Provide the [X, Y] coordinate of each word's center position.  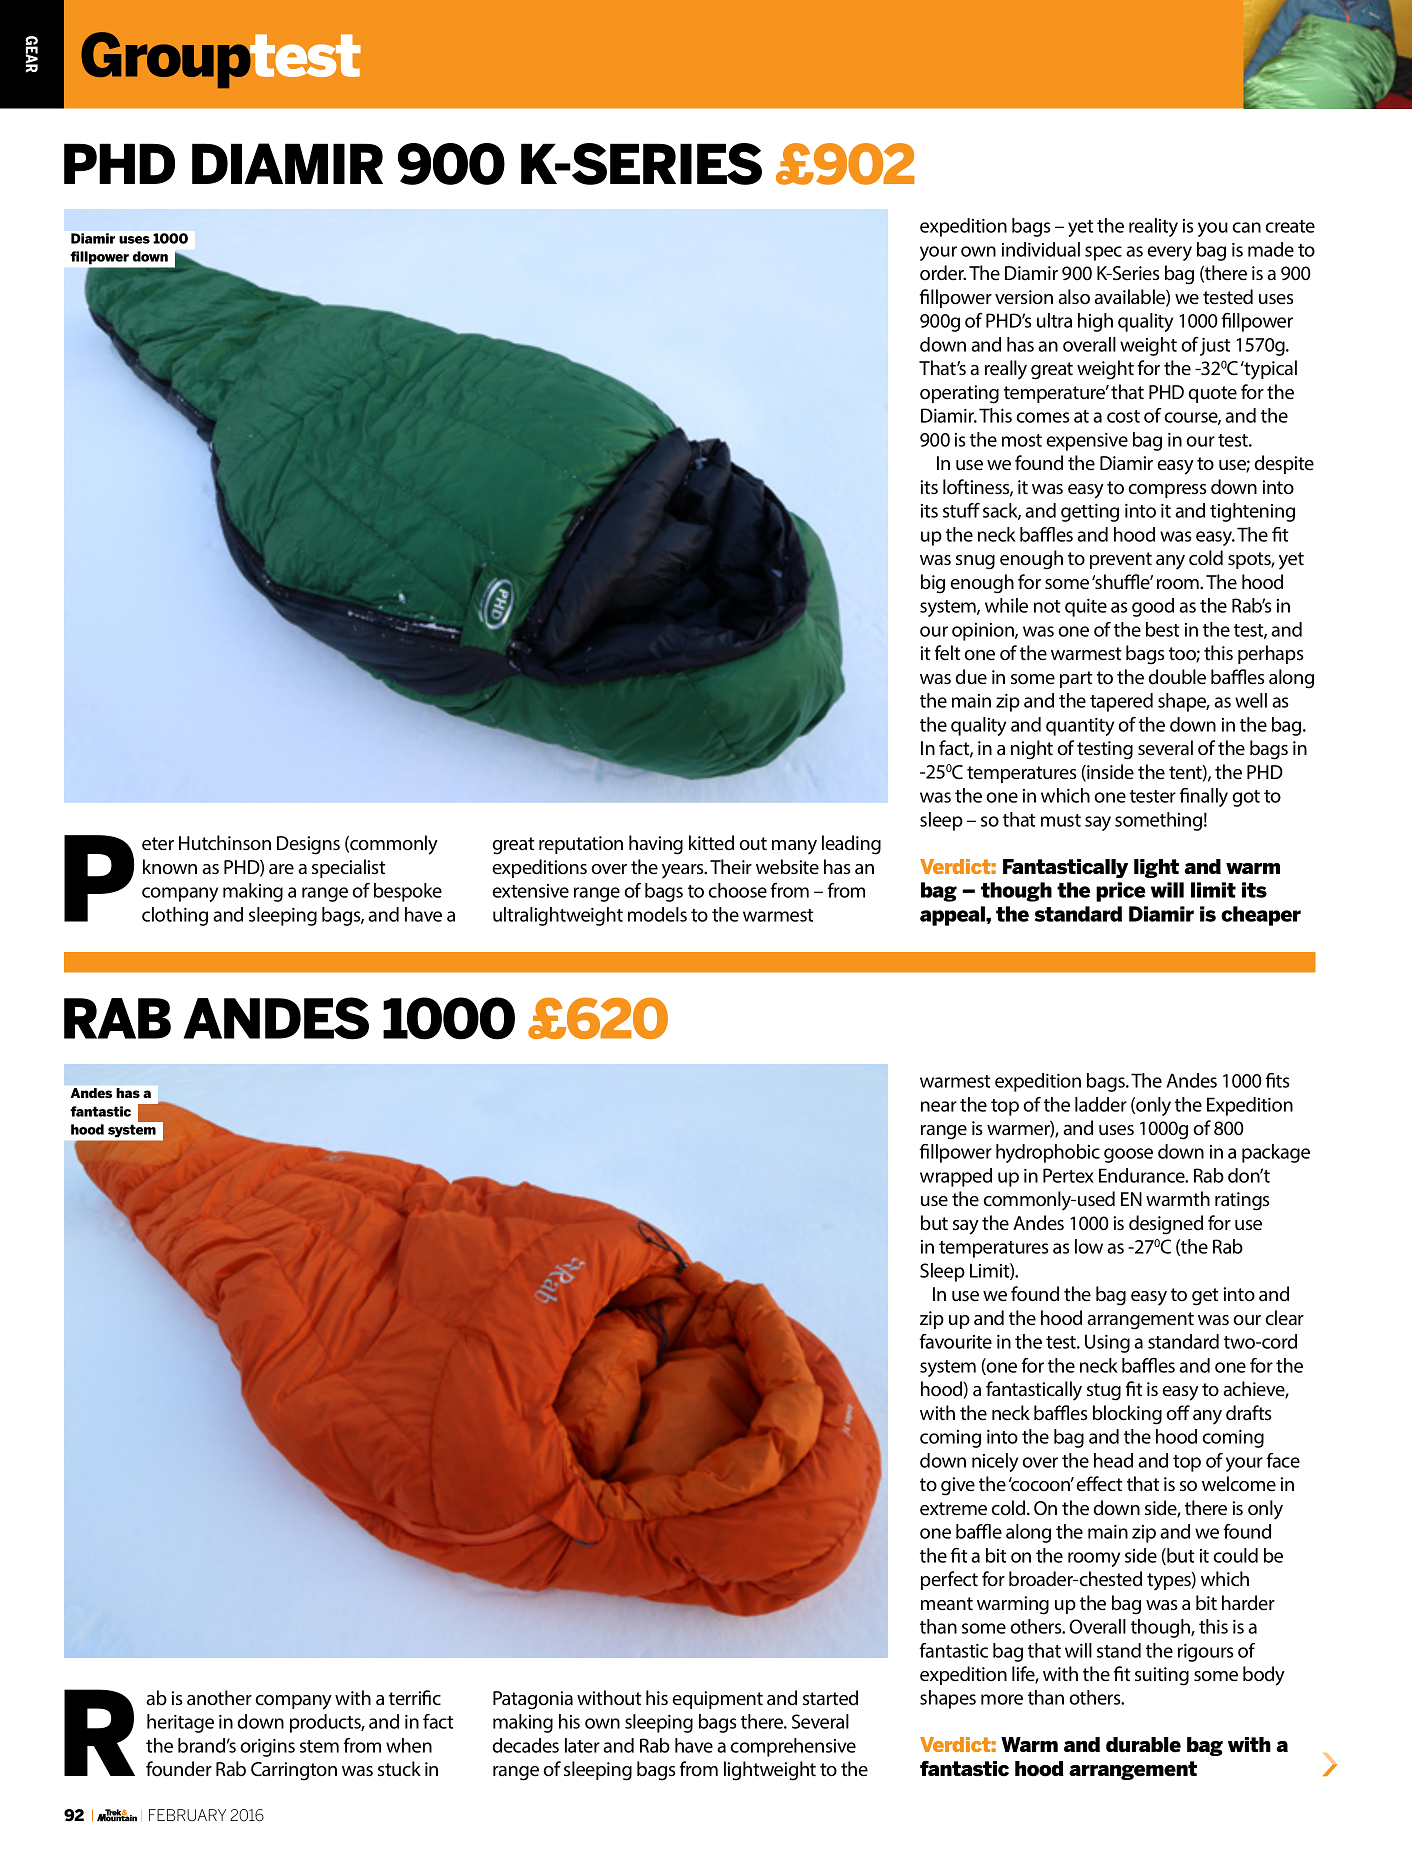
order [943, 273]
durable [1143, 1745]
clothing [175, 916]
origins [267, 1747]
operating [959, 394]
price [1121, 892]
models [657, 914]
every [1169, 253]
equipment [717, 1700]
